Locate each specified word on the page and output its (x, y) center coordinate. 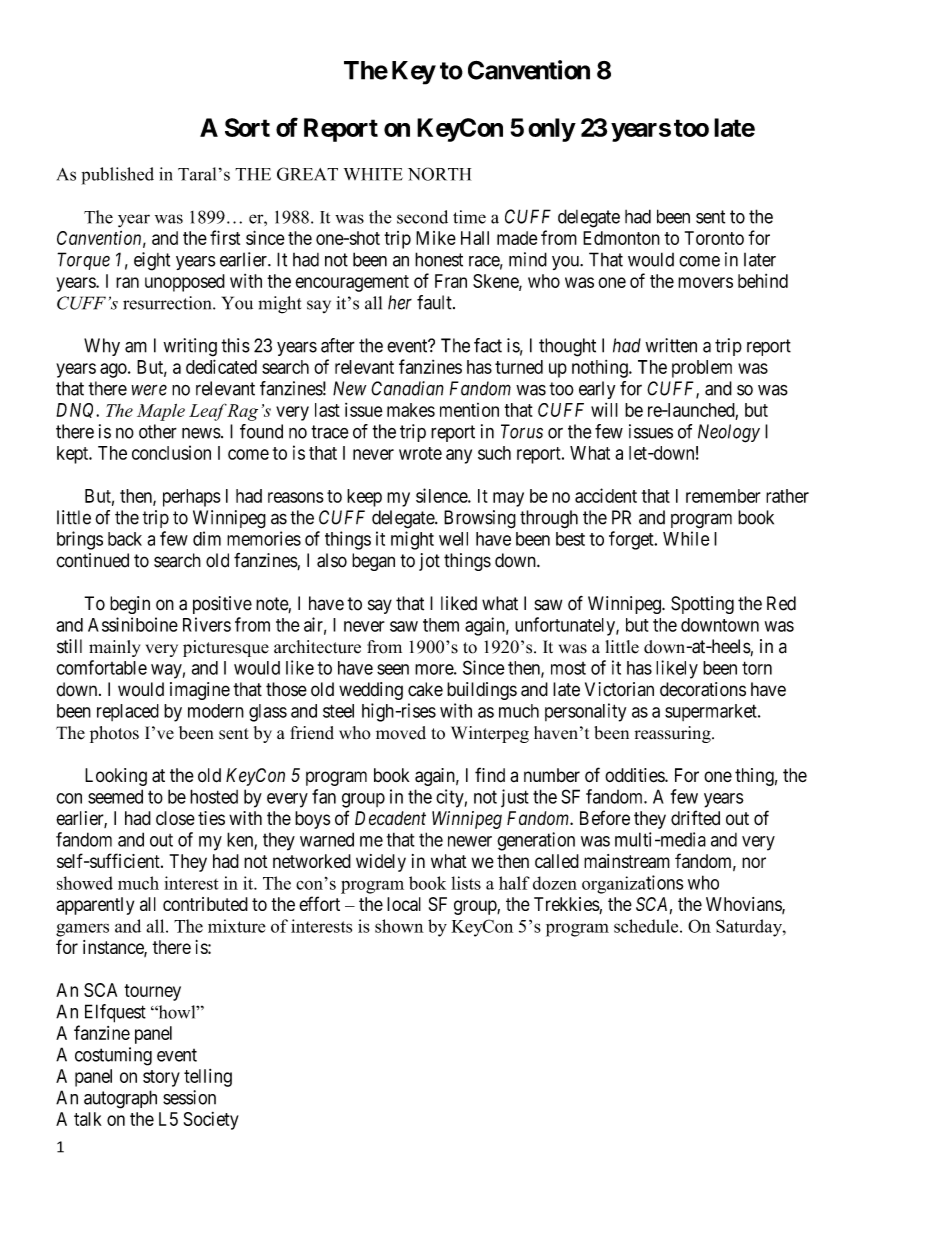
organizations (633, 884)
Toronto (714, 238)
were (149, 390)
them (441, 625)
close (175, 818)
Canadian (407, 388)
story (161, 1078)
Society (211, 1121)
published (118, 176)
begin (130, 605)
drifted (695, 818)
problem (702, 369)
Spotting (702, 605)
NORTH (439, 174)
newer (470, 841)
